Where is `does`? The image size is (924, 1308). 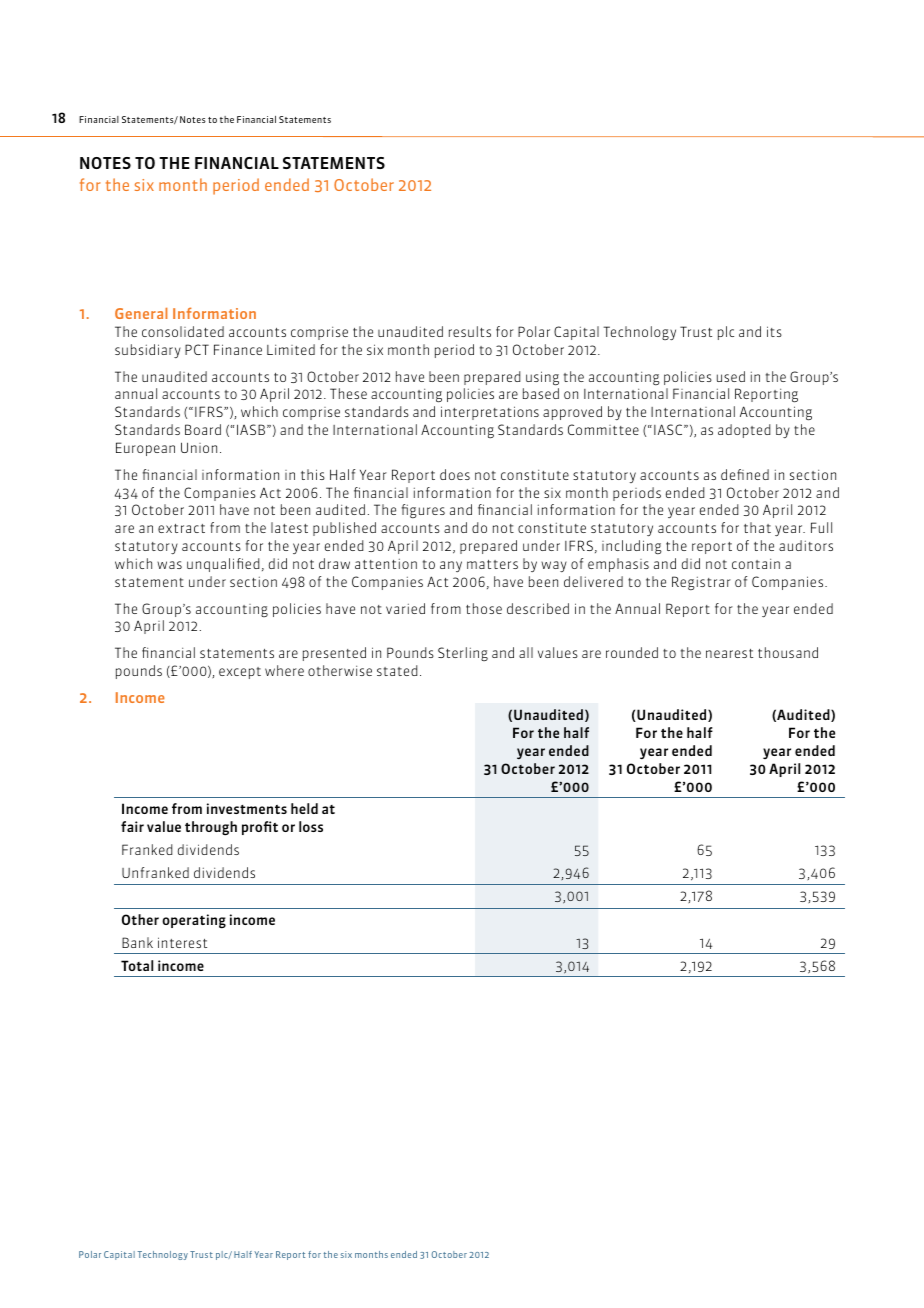
does is located at coordinates (455, 474).
